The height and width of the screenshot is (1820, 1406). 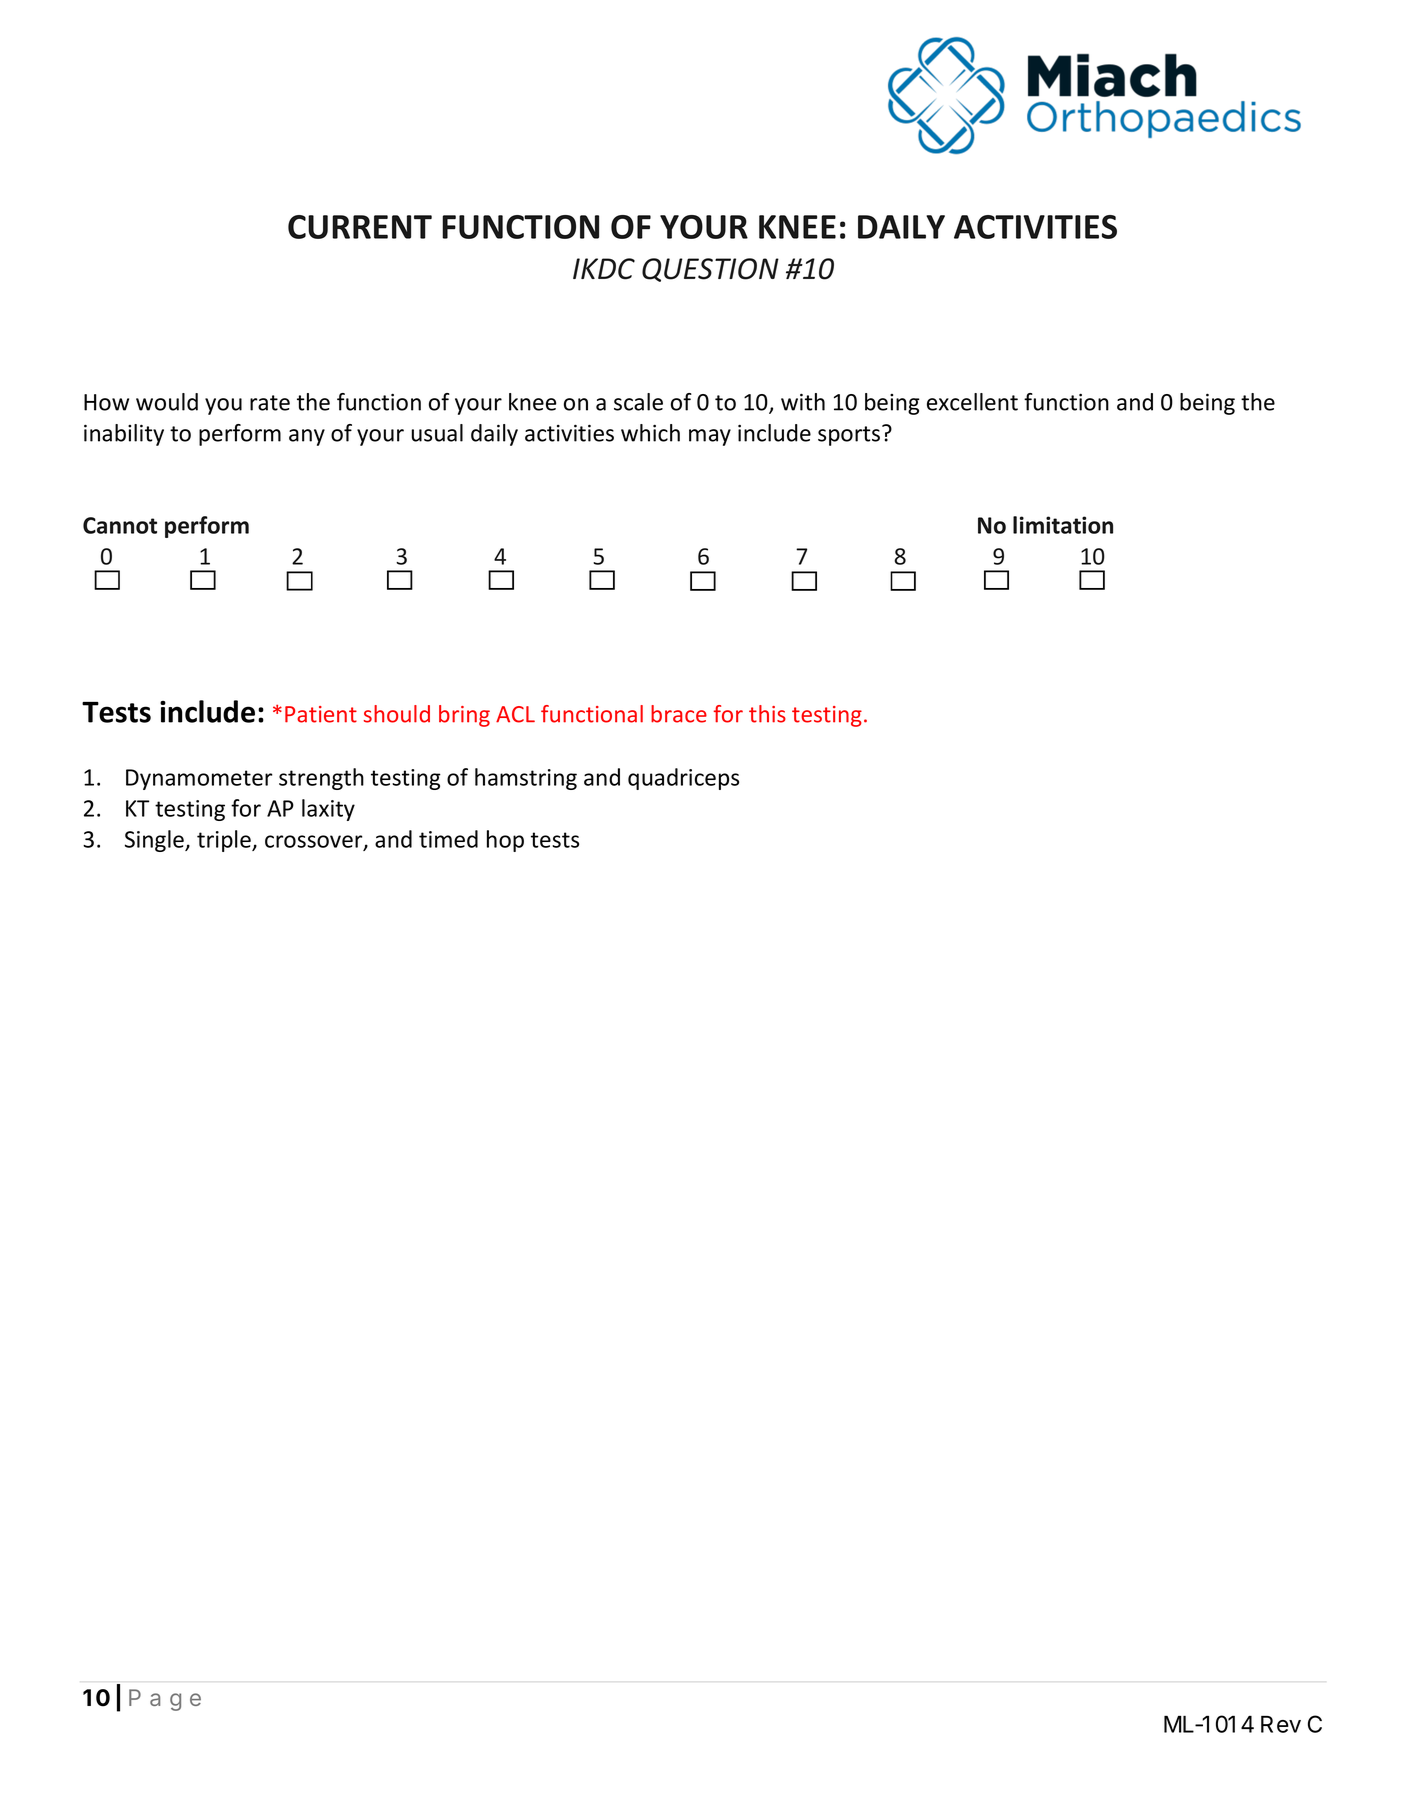 I want to click on excellent, so click(x=972, y=402).
